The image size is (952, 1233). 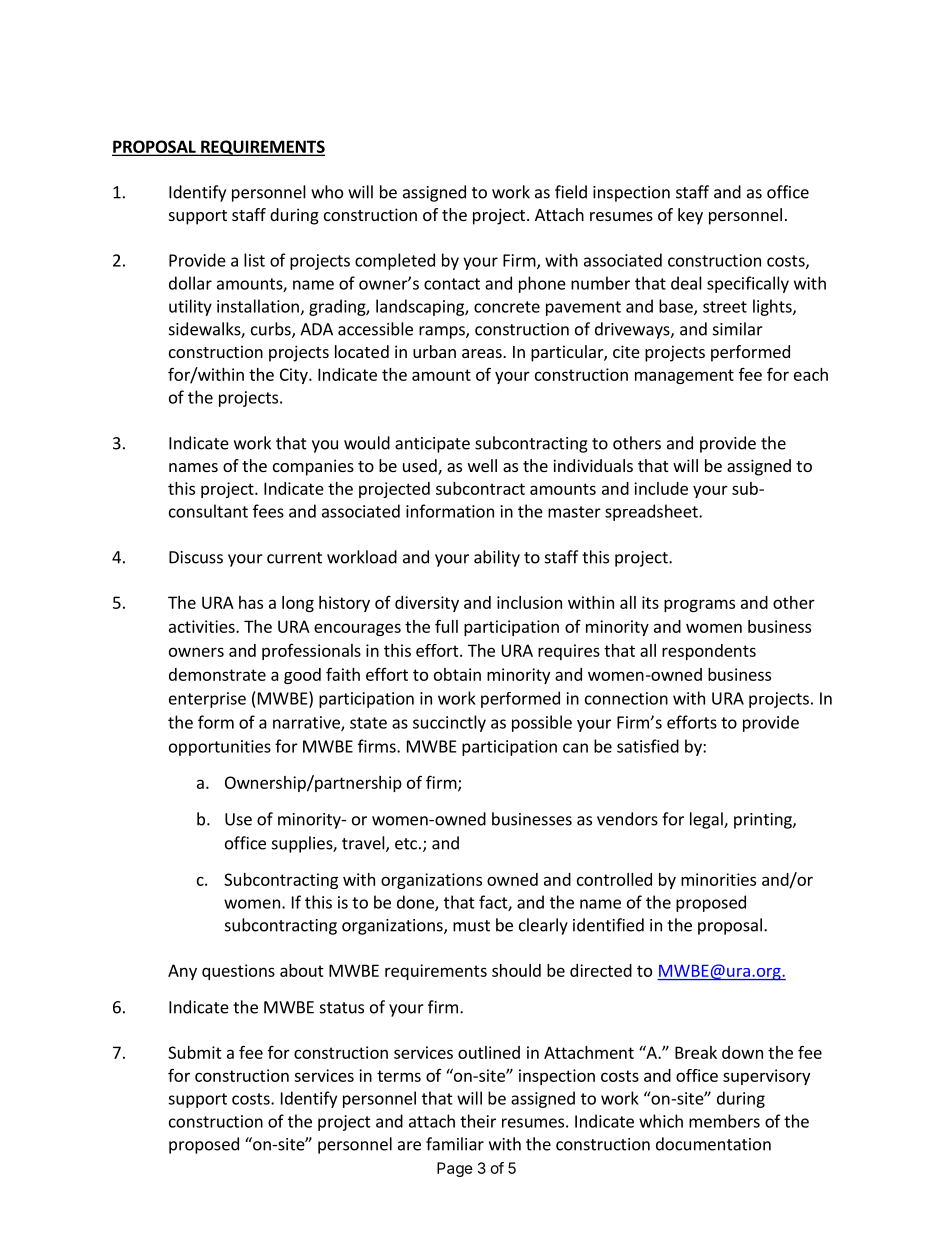 What do you see at coordinates (294, 558) in the document?
I see `current` at bounding box center [294, 558].
